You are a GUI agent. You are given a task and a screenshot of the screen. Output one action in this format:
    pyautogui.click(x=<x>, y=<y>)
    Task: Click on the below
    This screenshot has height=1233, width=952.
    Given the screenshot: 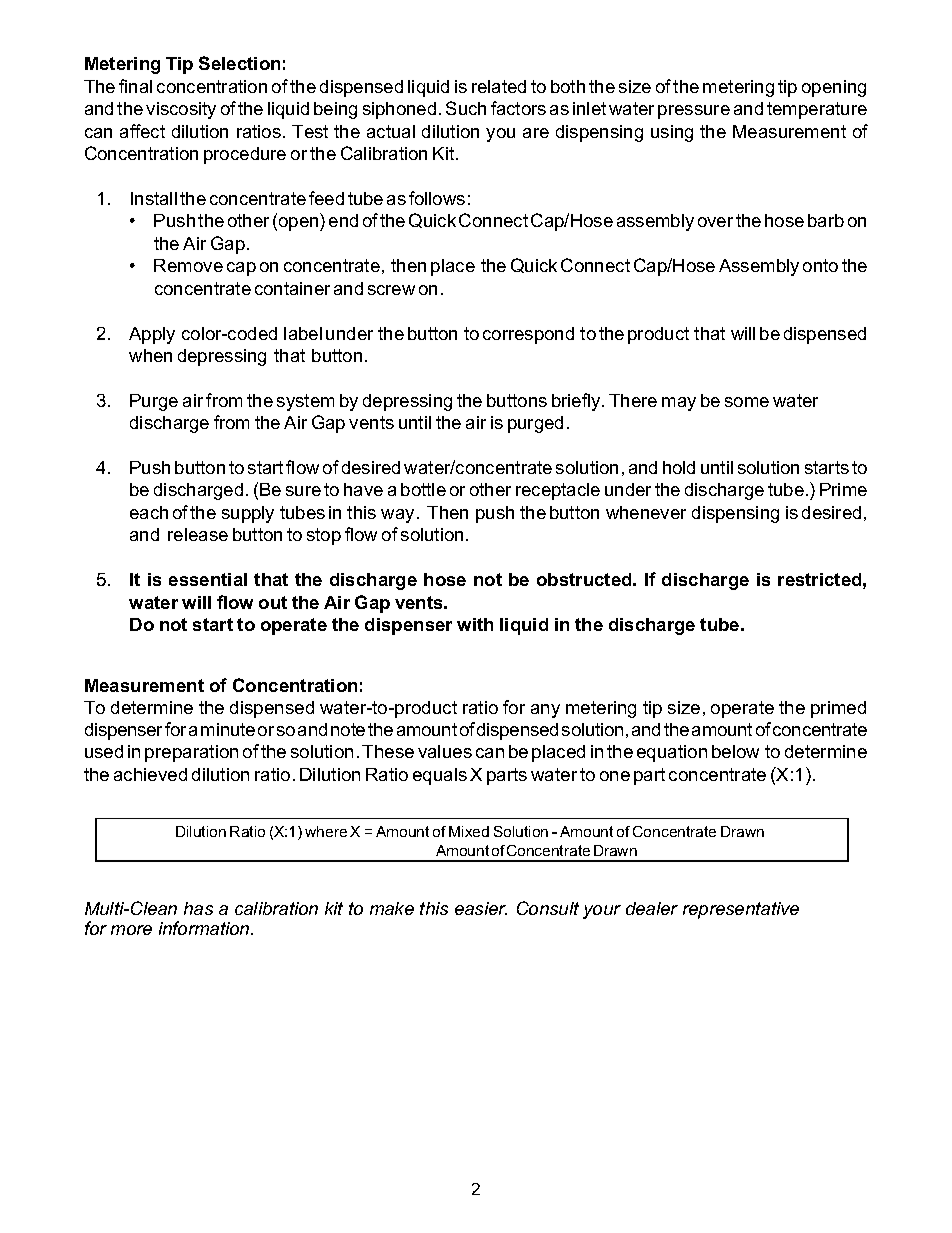 What is the action you would take?
    pyautogui.click(x=735, y=751)
